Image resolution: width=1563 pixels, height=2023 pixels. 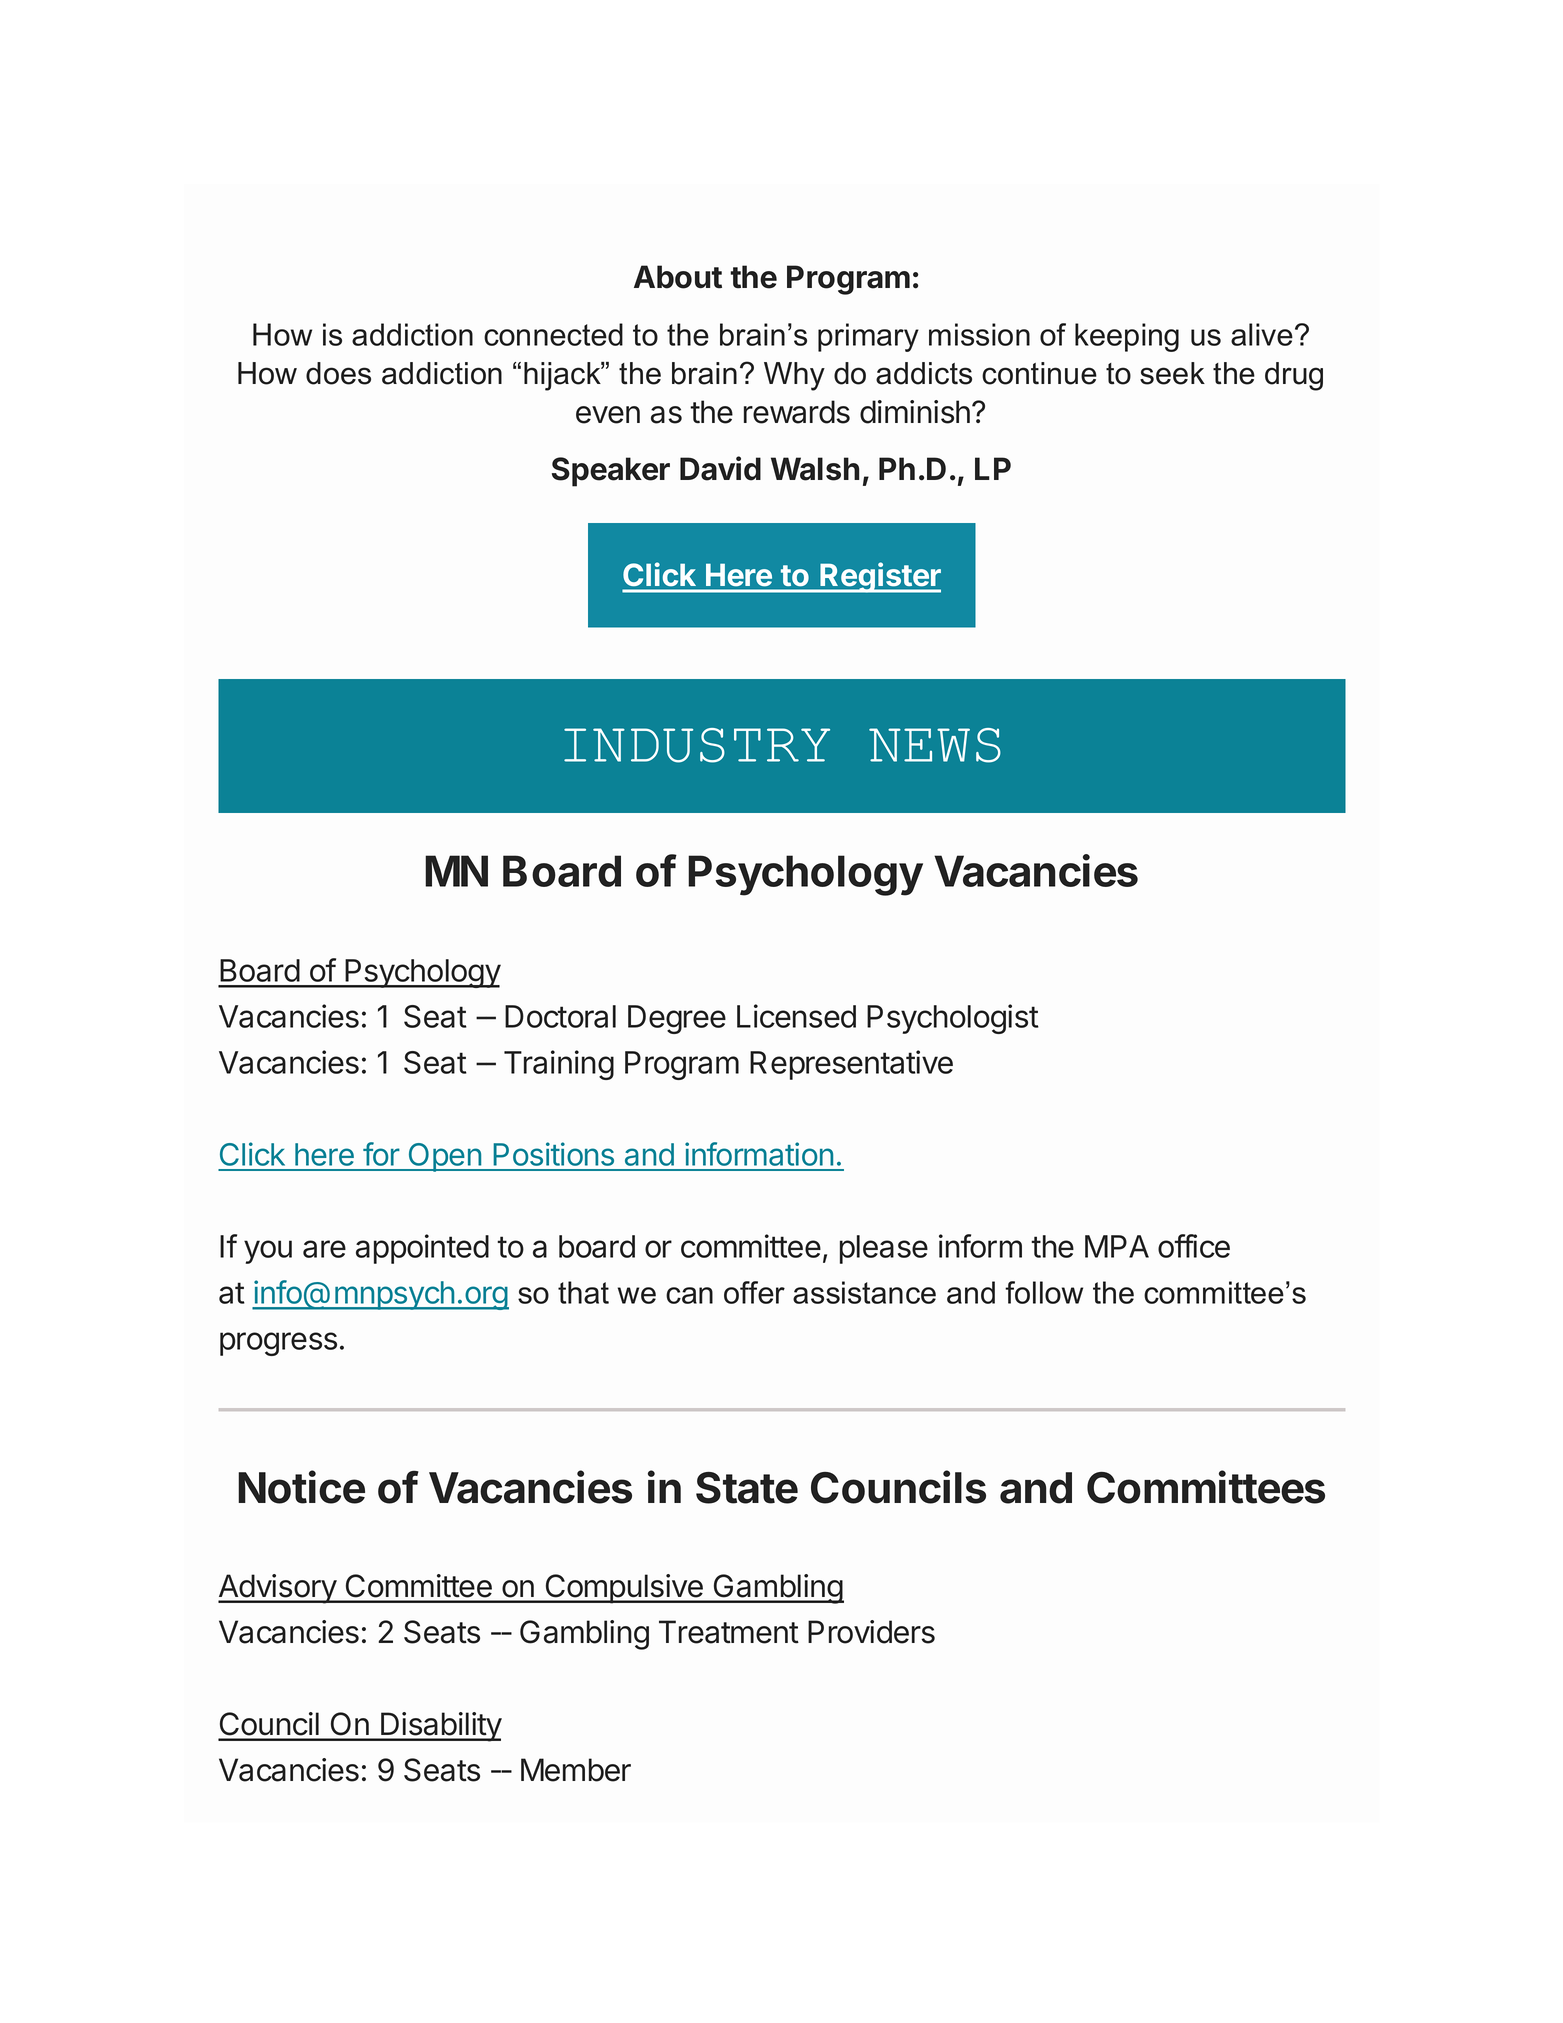 What do you see at coordinates (796, 1016) in the screenshot?
I see `Licensed` at bounding box center [796, 1016].
